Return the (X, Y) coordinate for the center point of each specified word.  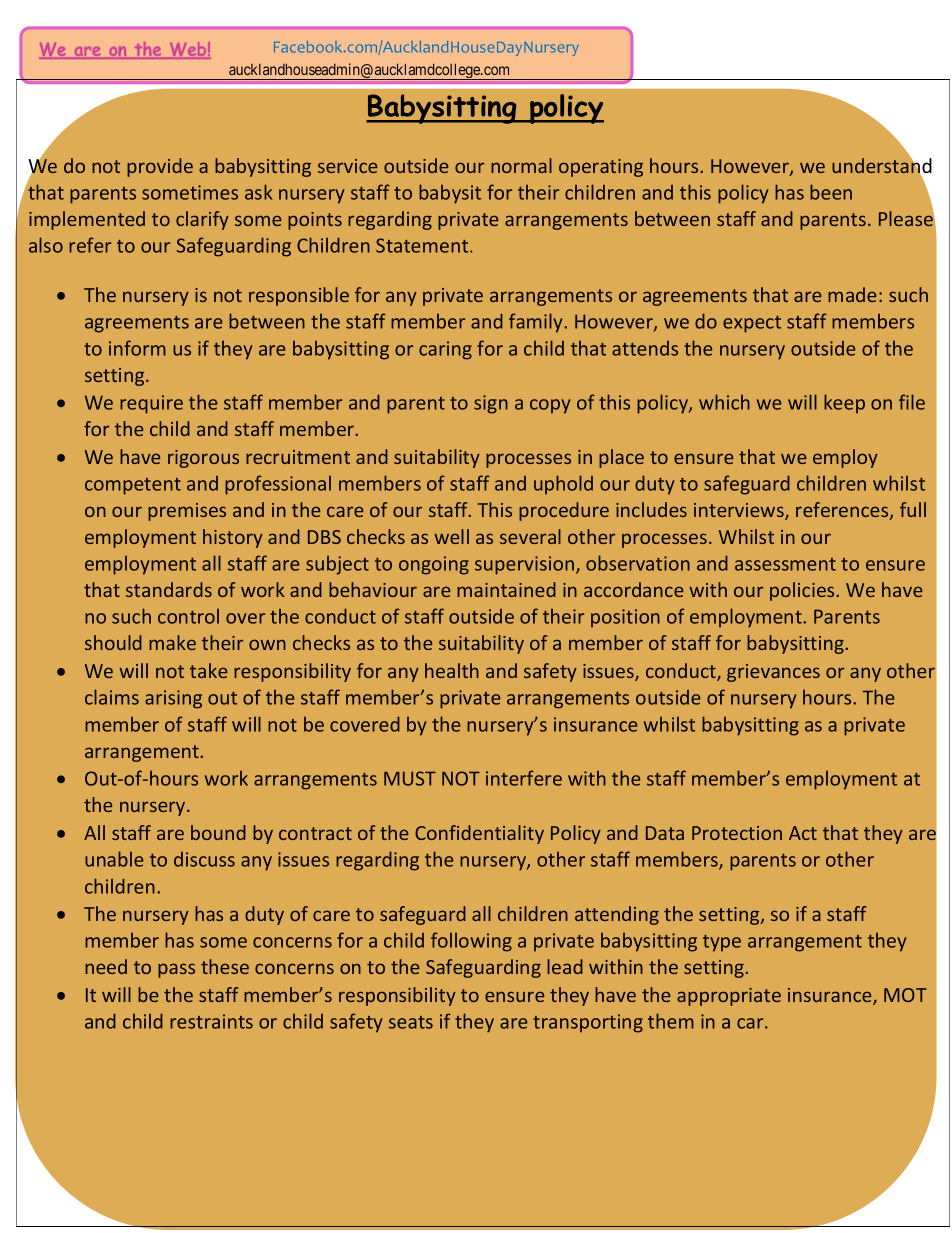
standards (169, 589)
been (831, 192)
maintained (506, 589)
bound (218, 832)
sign (491, 404)
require (151, 404)
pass (176, 970)
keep (844, 403)
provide (160, 167)
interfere (524, 778)
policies (803, 591)
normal (521, 165)
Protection (737, 833)
